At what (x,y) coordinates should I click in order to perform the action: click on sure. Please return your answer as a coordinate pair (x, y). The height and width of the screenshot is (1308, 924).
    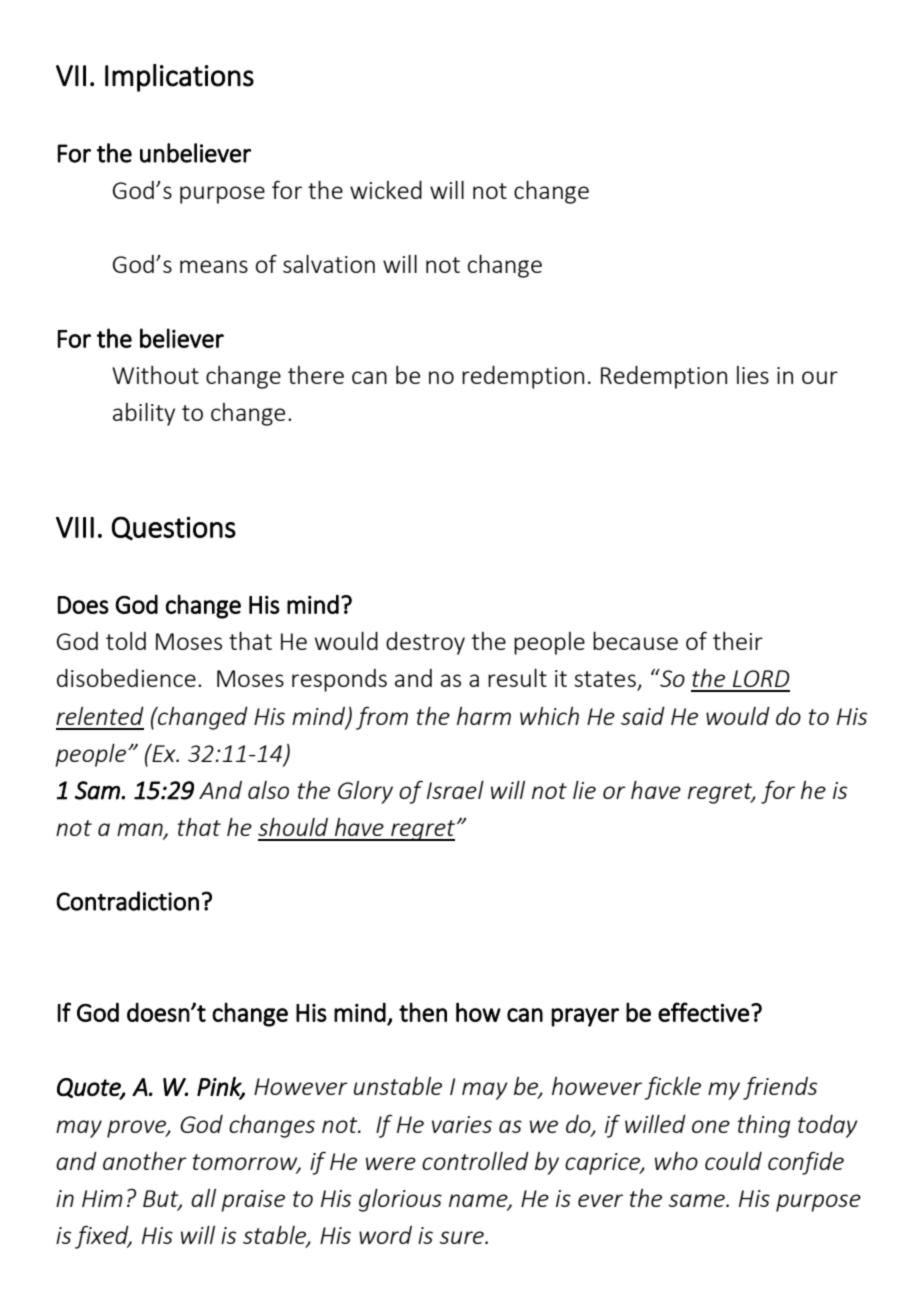
    Looking at the image, I should click on (462, 1237).
